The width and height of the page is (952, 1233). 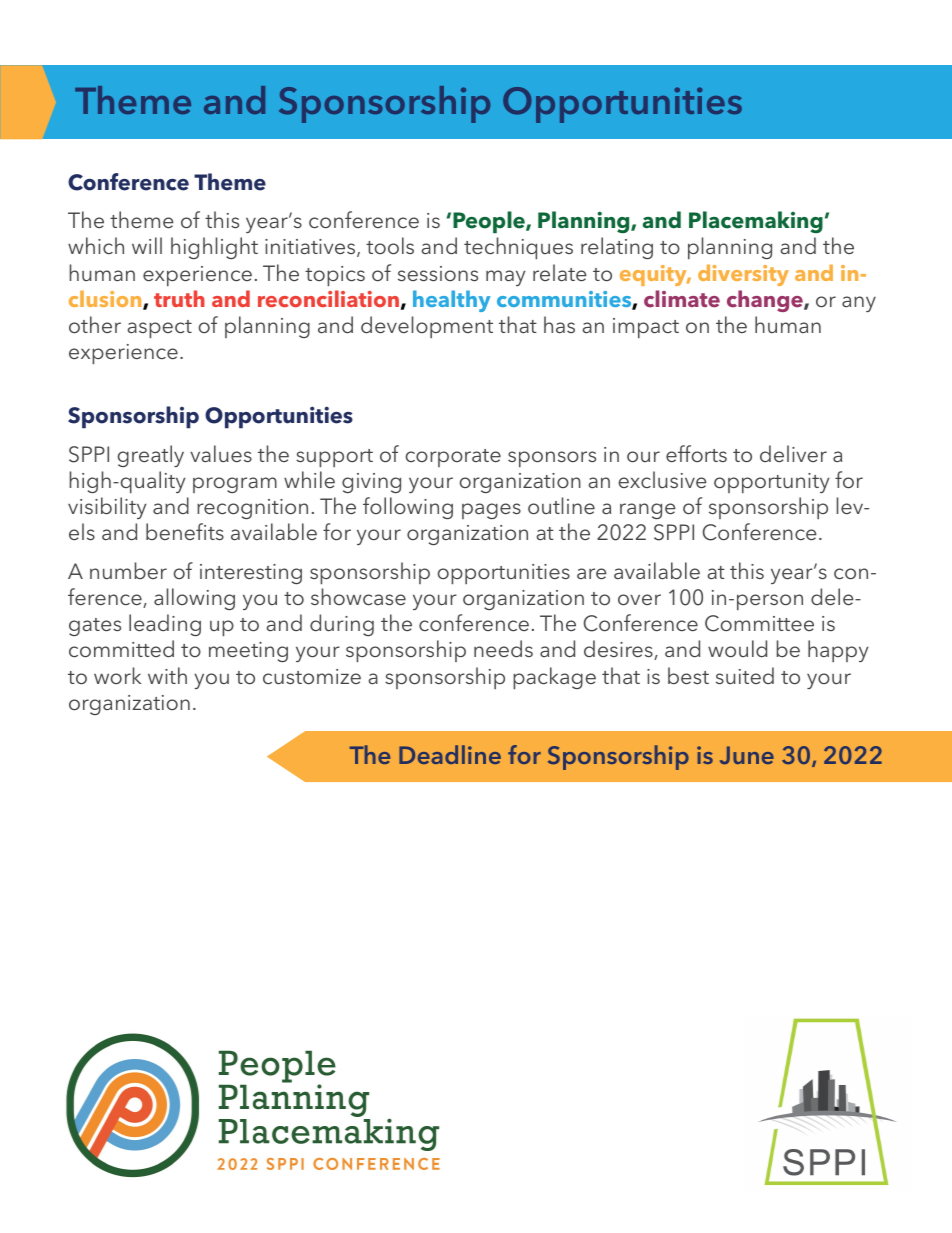 I want to click on aspect, so click(x=159, y=329).
